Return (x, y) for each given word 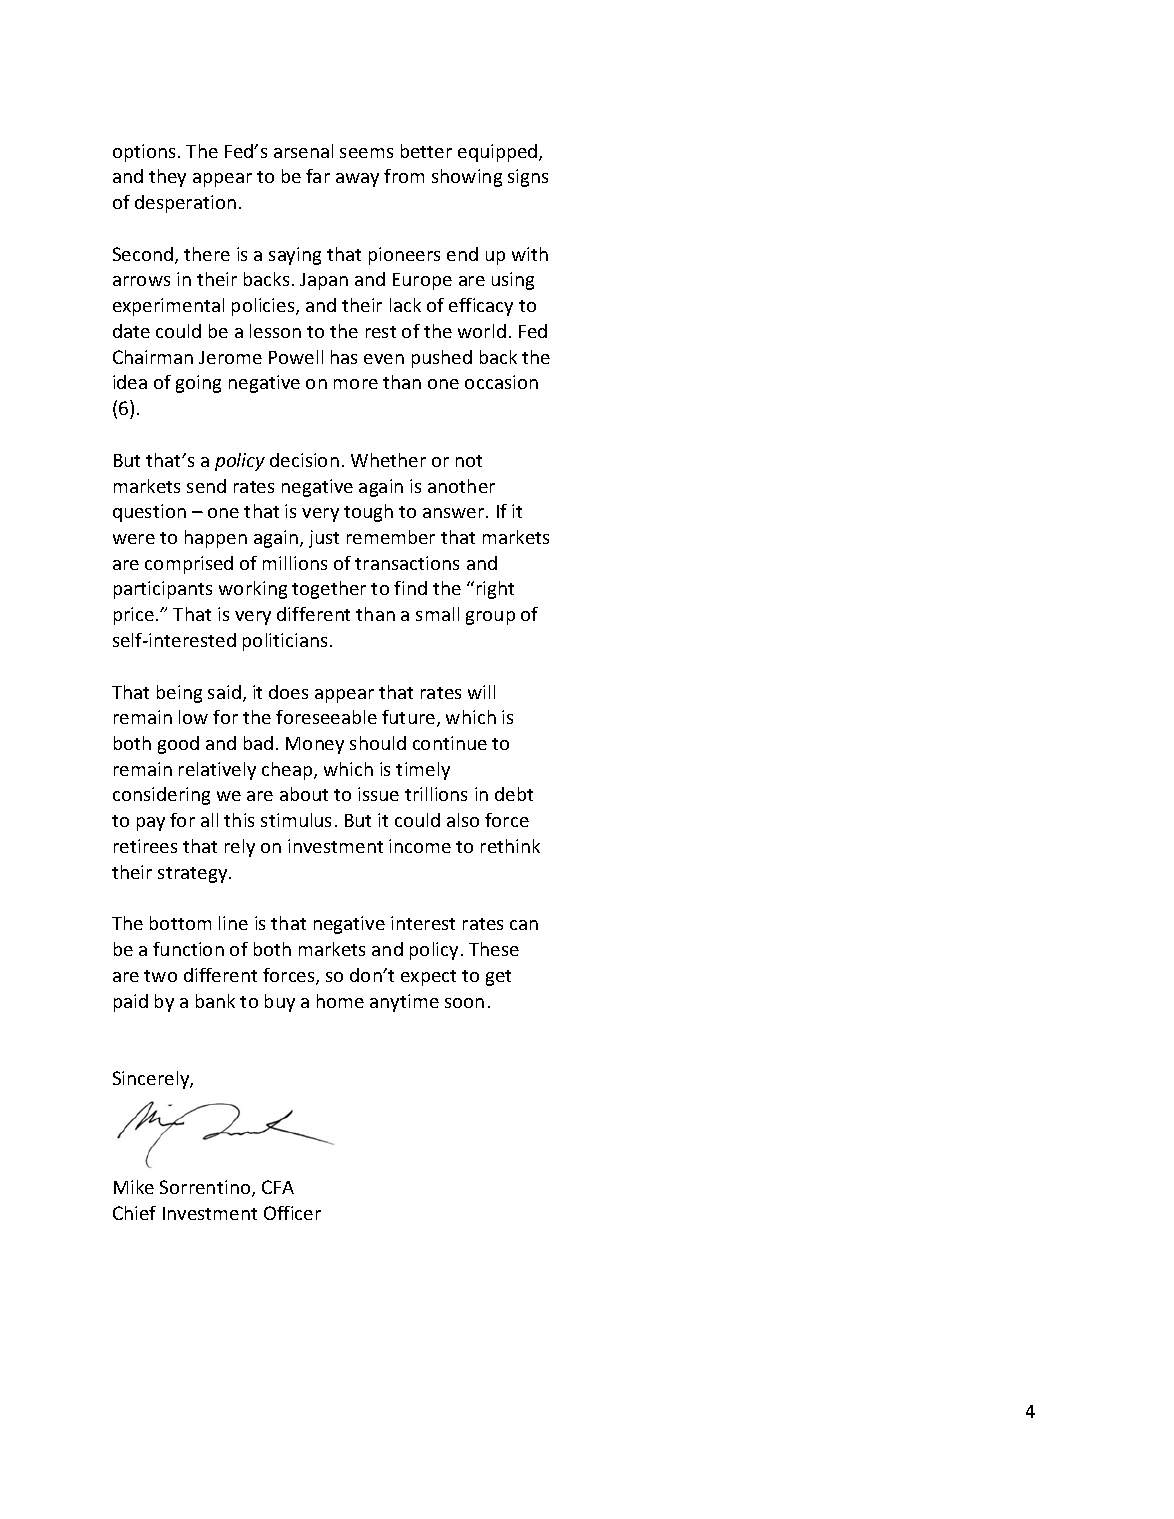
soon (464, 1003)
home (340, 1001)
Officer (292, 1213)
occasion (501, 382)
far (318, 176)
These (494, 949)
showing (467, 178)
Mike (134, 1187)
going (198, 384)
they (167, 178)
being (179, 694)
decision (304, 460)
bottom (180, 923)
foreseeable (326, 717)
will (481, 692)
